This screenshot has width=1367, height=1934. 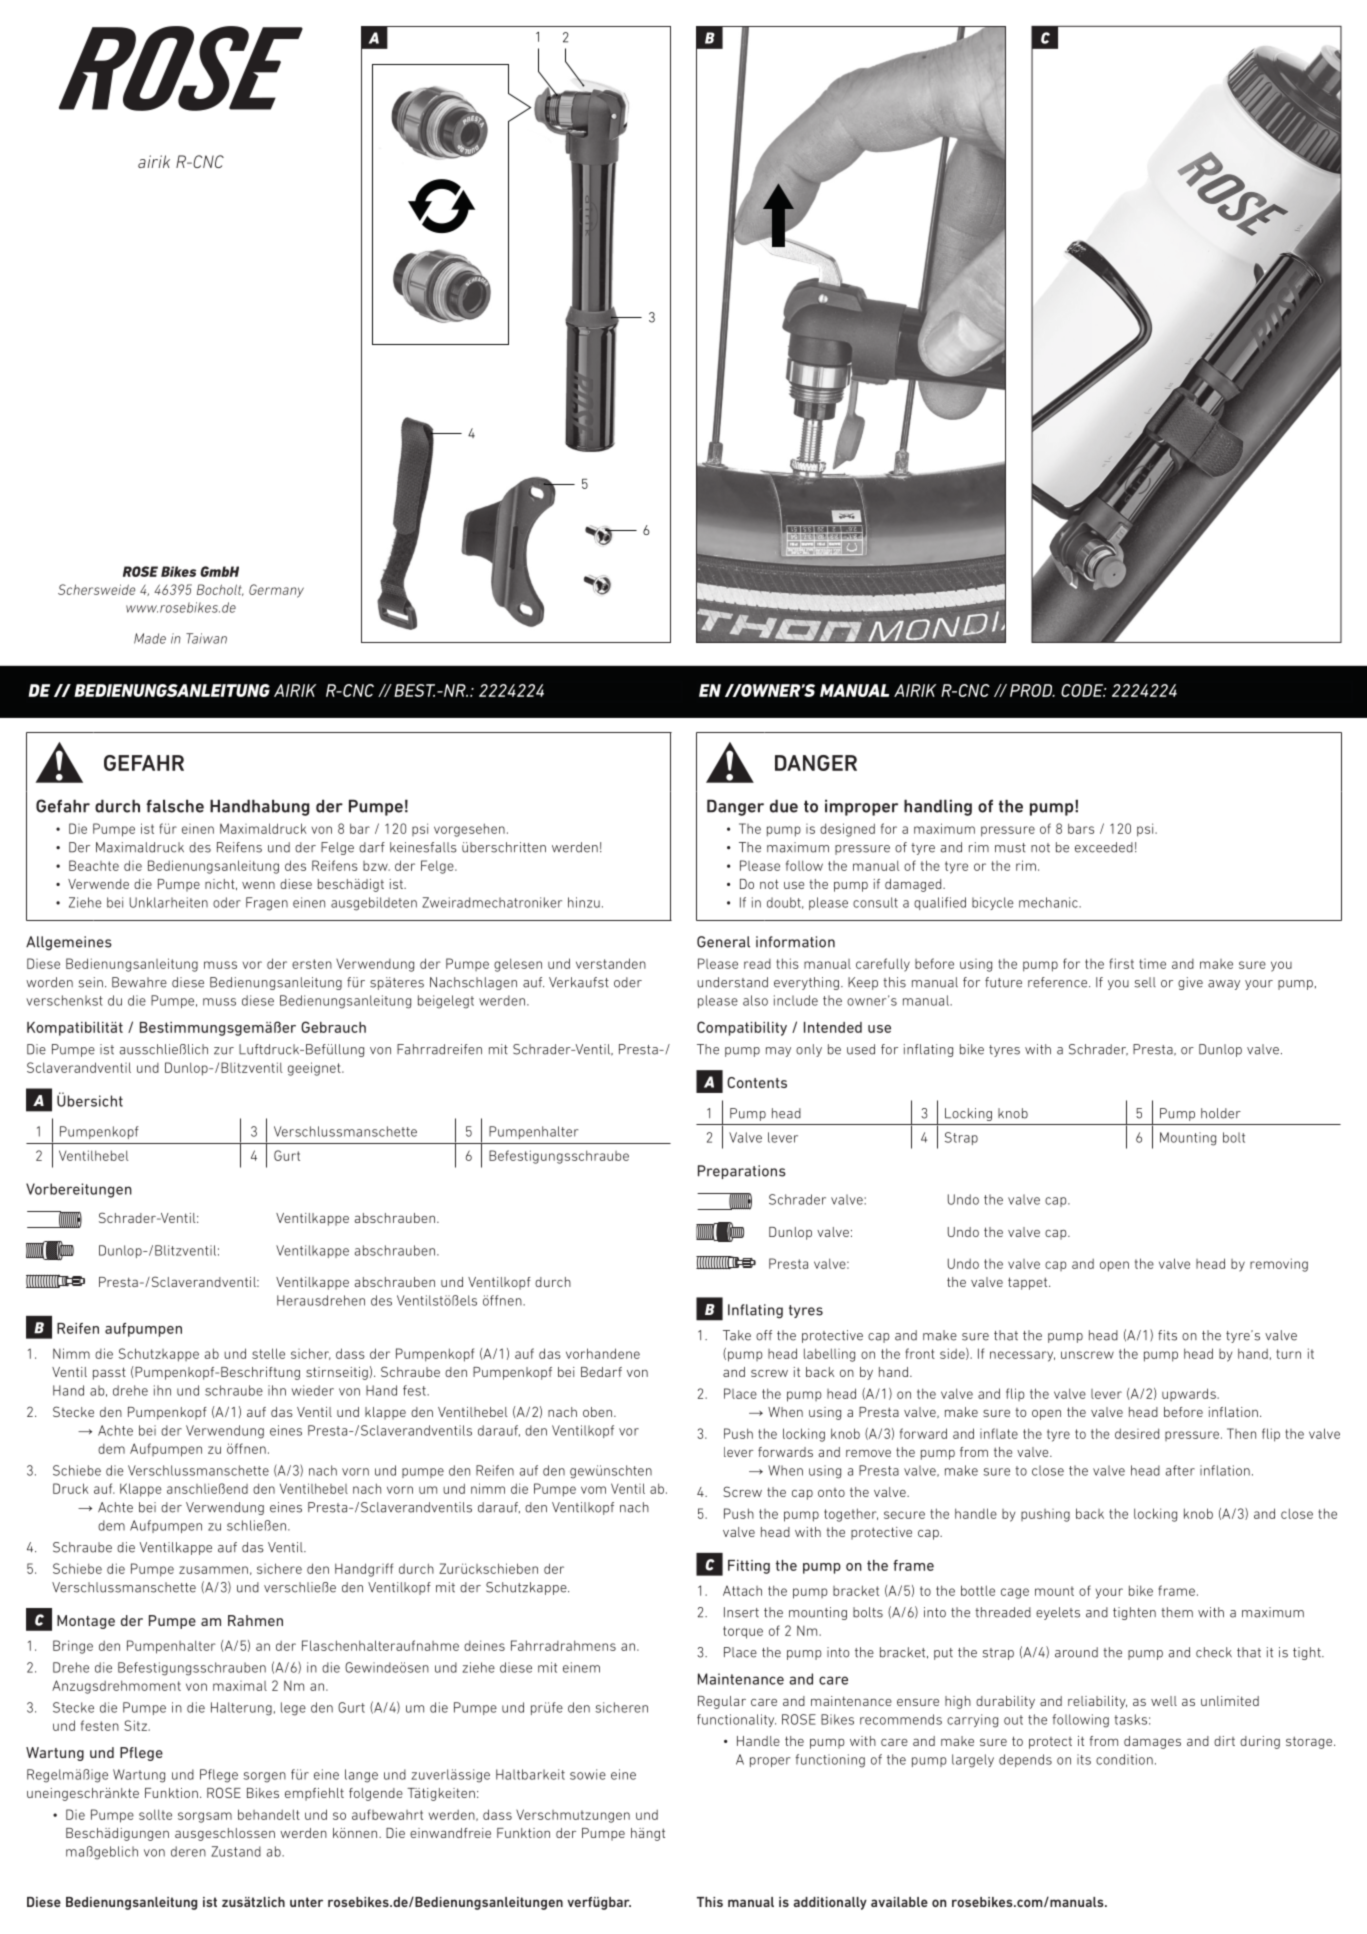 What do you see at coordinates (1032, 690) in the screenshot?
I see `PROD` at bounding box center [1032, 690].
